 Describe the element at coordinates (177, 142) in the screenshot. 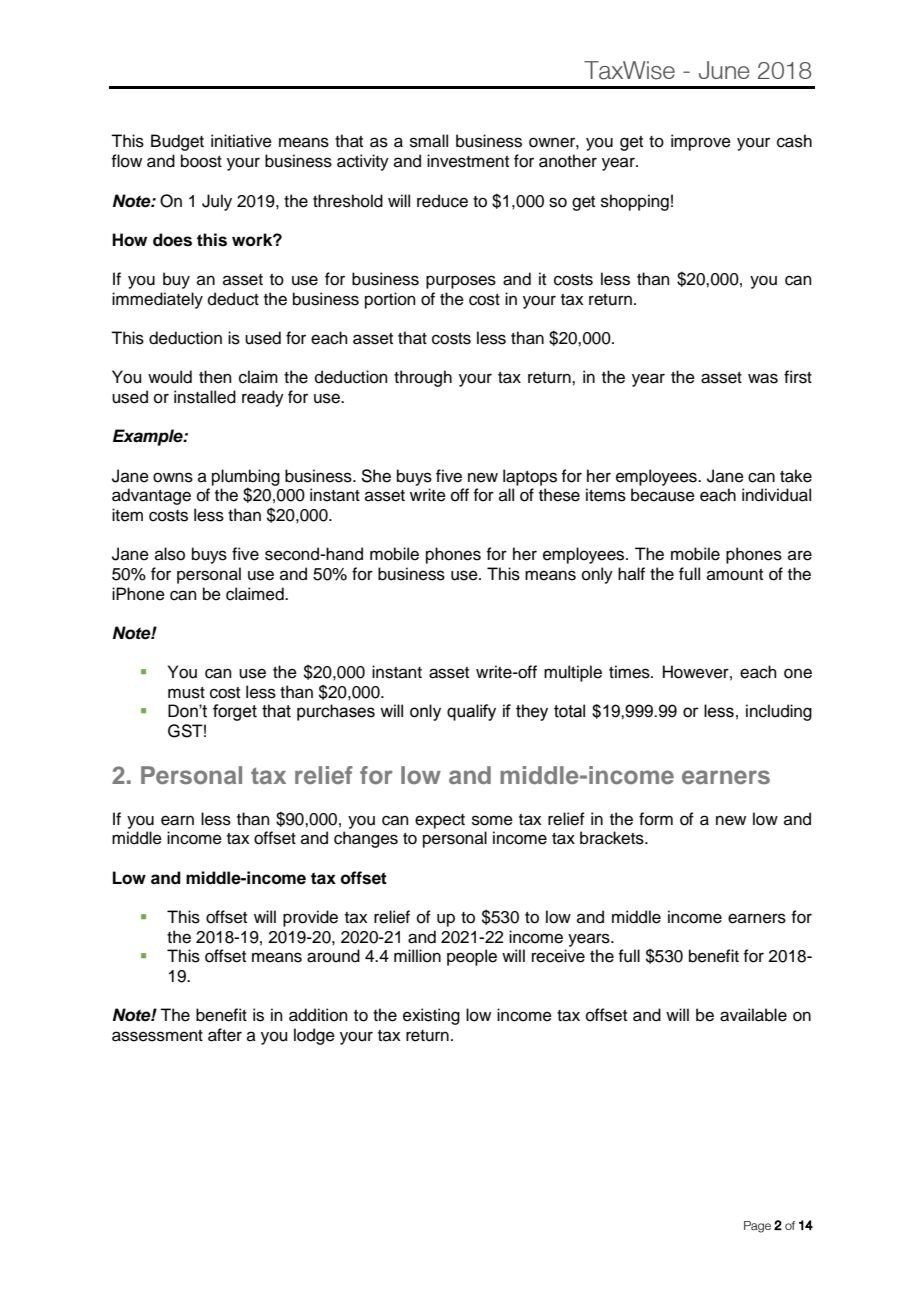

I see `Budget` at that location.
